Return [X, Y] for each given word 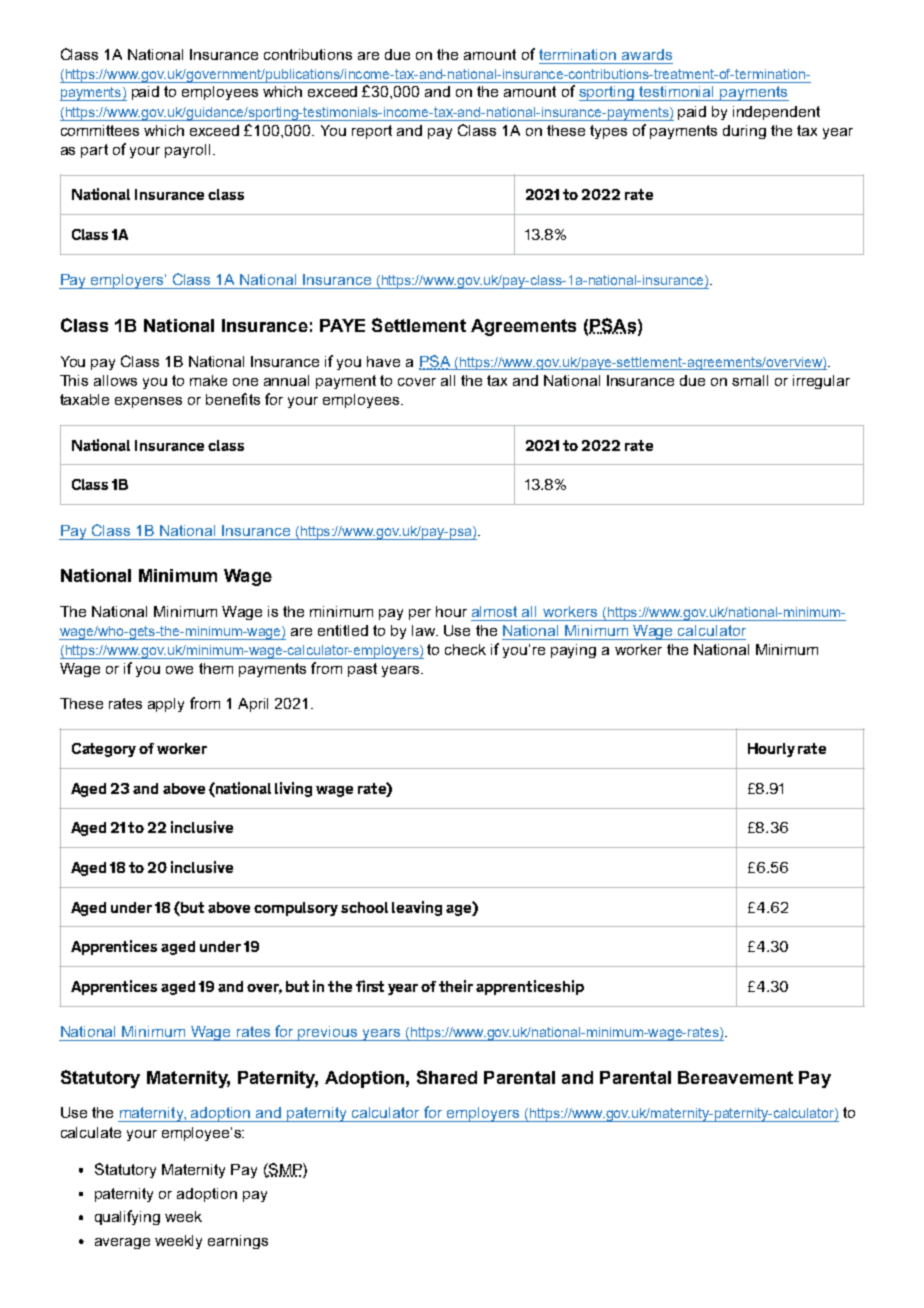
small [750, 380]
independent [776, 113]
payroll [187, 151]
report [372, 132]
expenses [148, 402]
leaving [417, 908]
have [383, 361]
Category [104, 750]
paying [573, 651]
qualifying [127, 1217]
